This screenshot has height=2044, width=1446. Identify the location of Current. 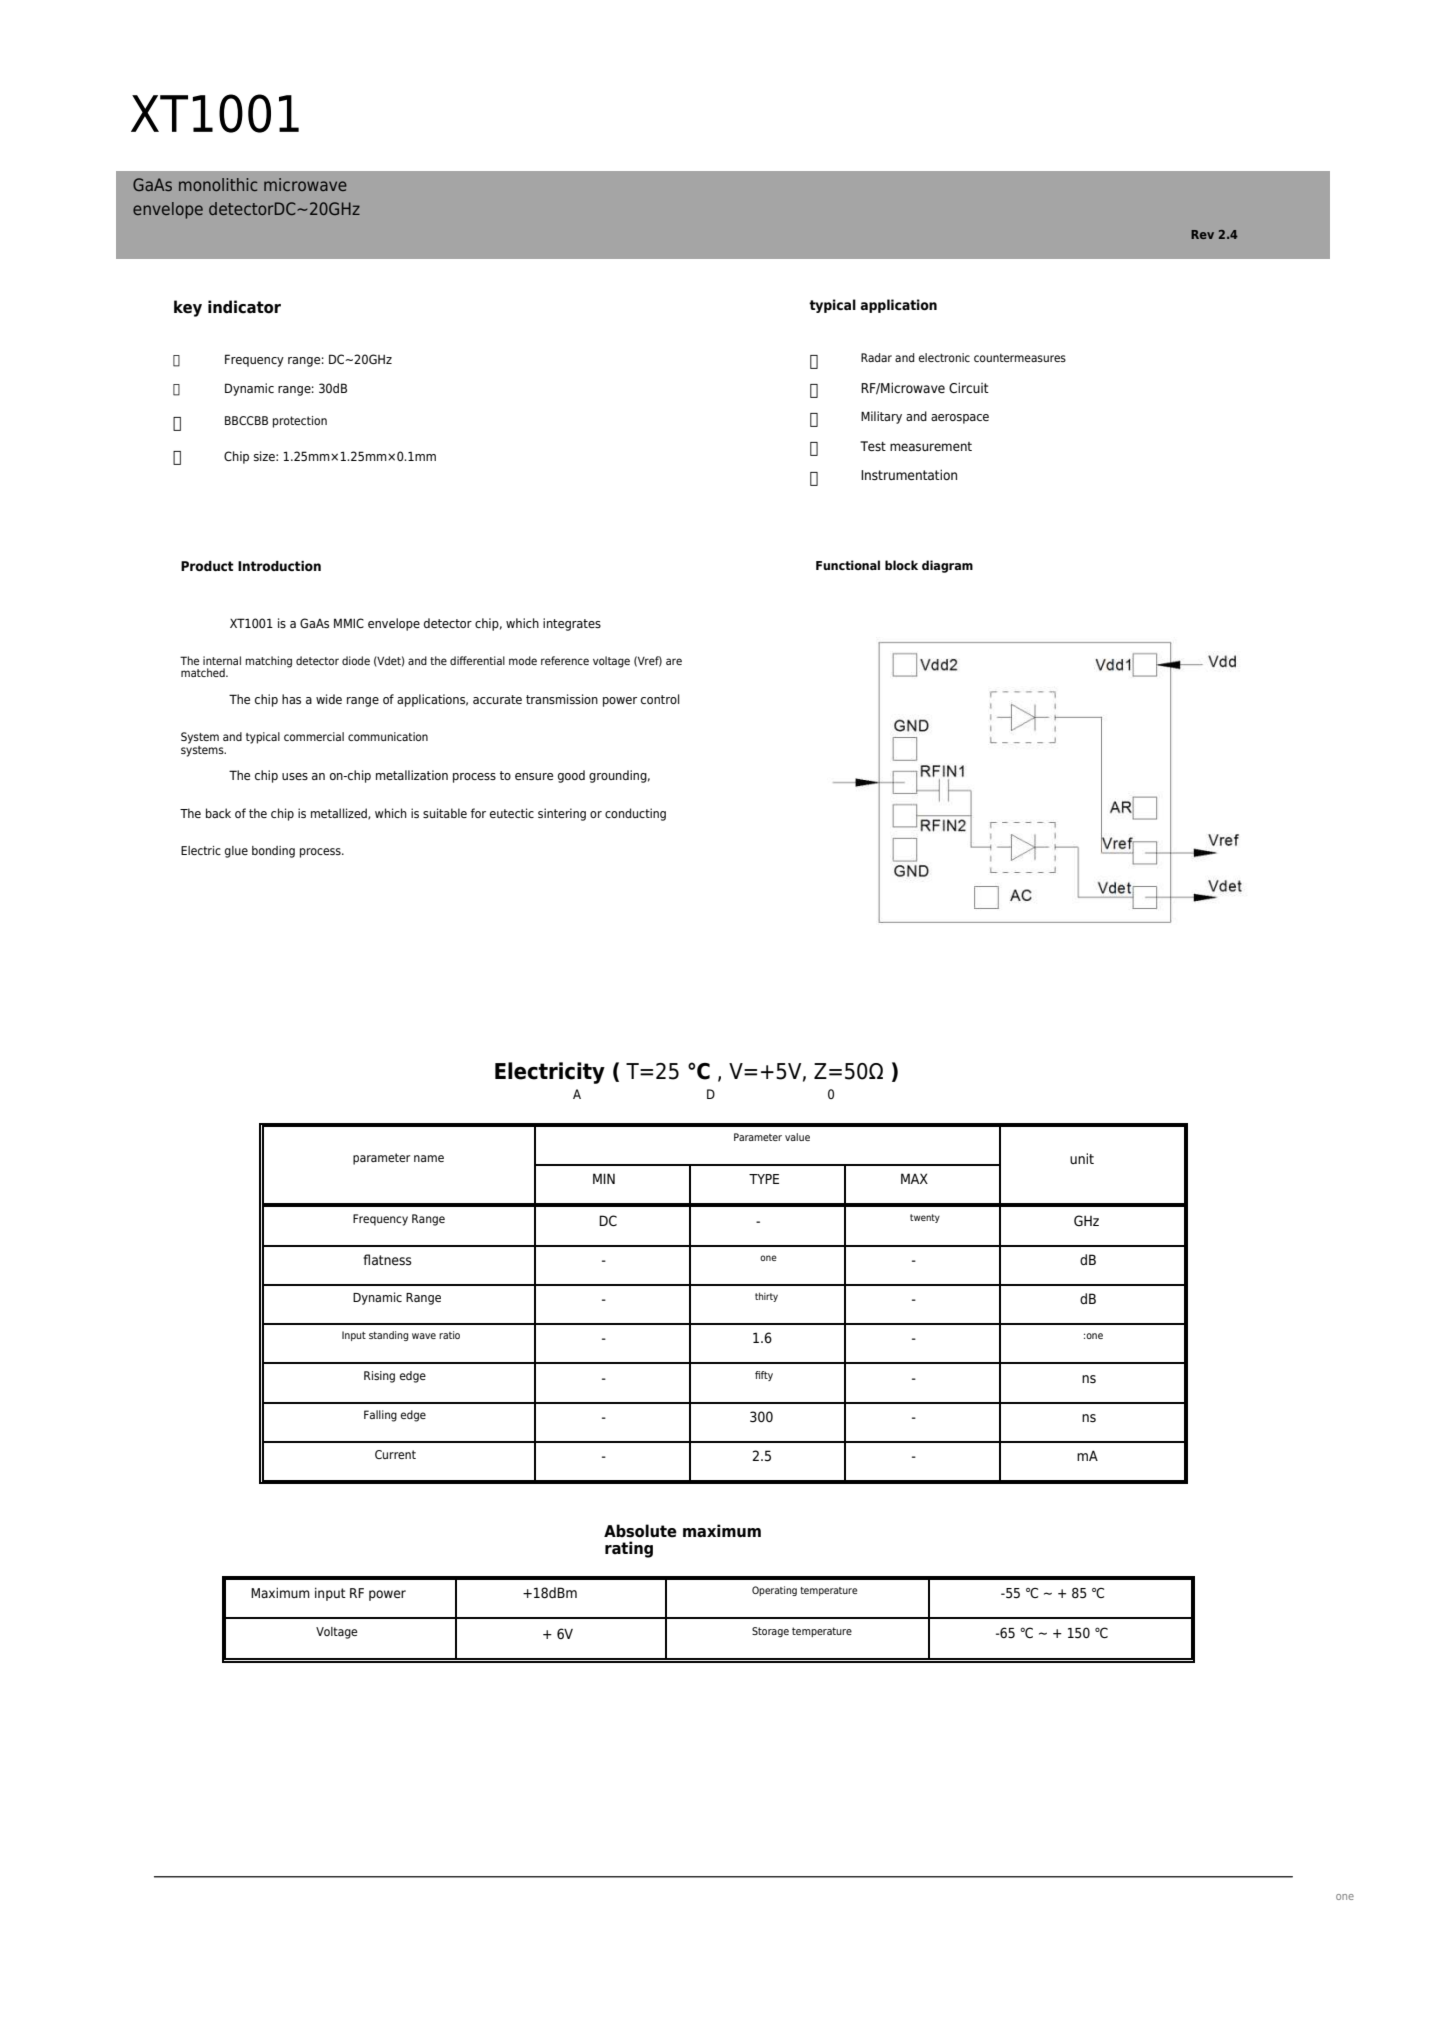
(395, 1454).
